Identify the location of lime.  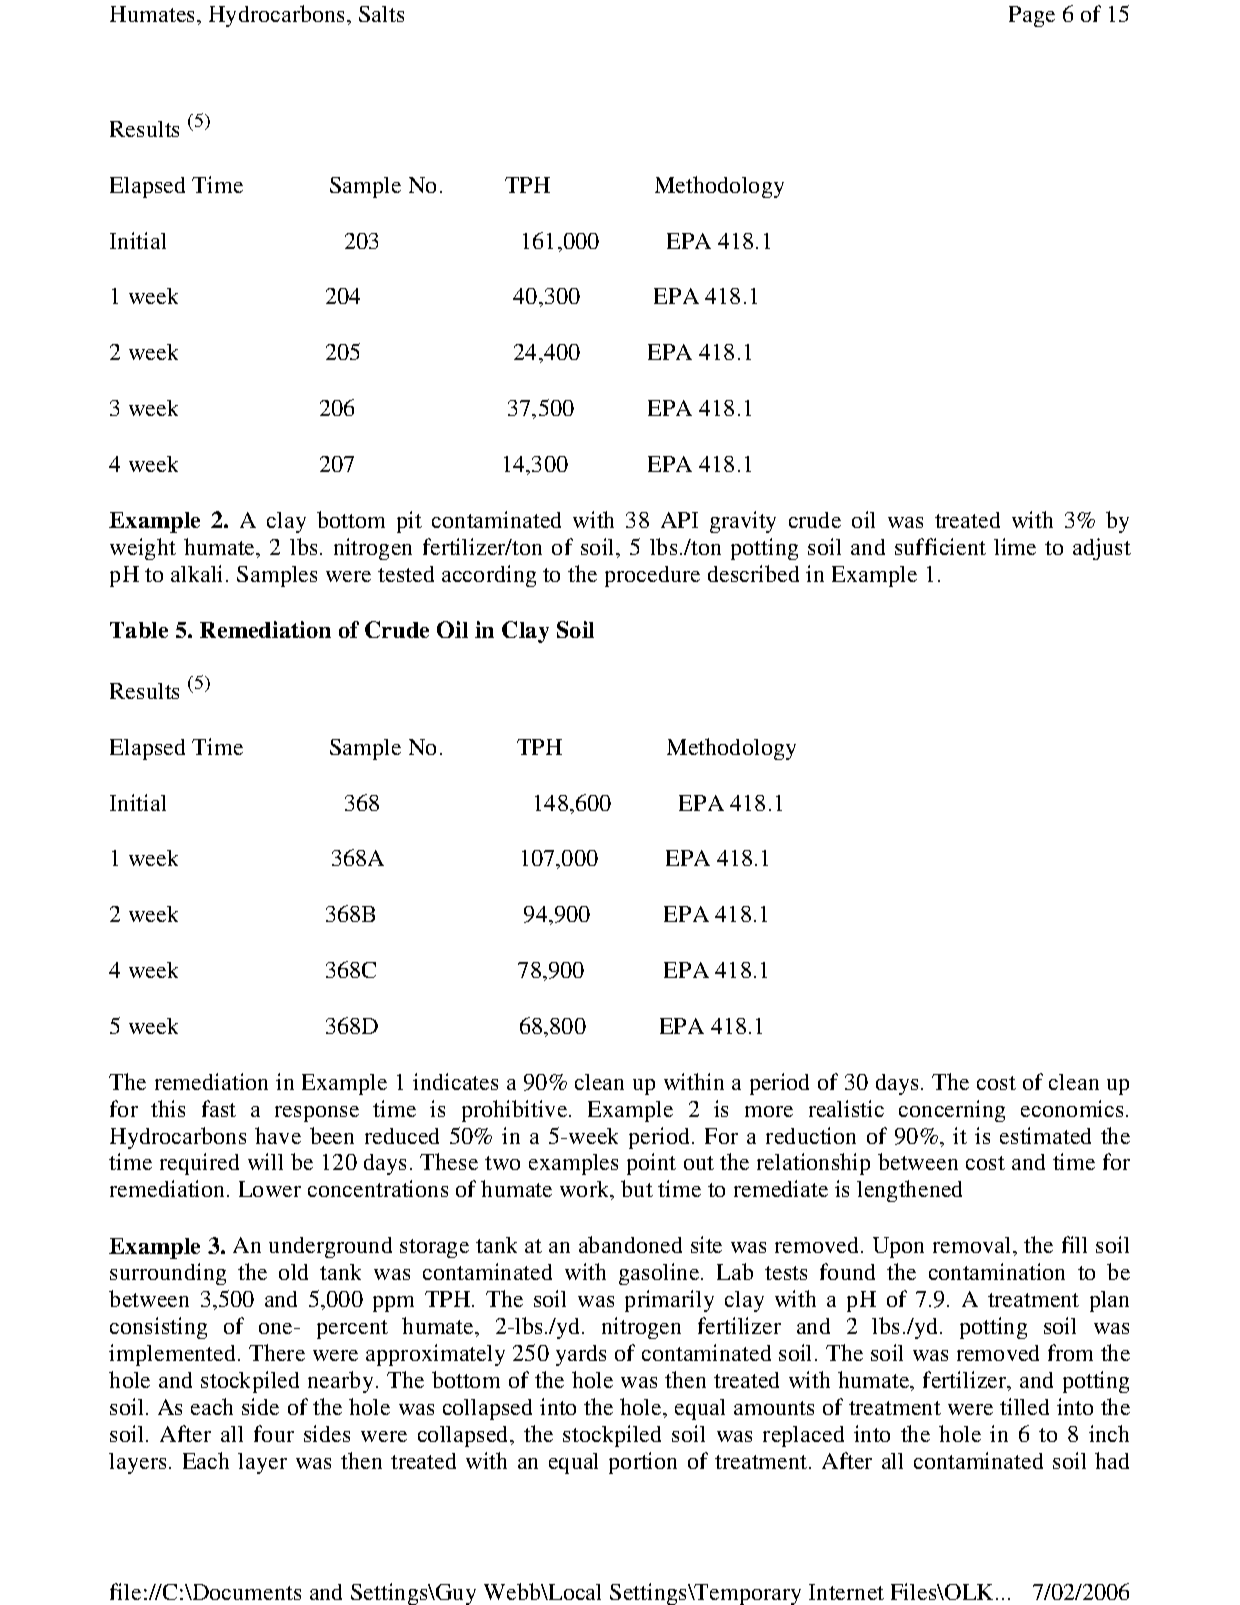
(1015, 546).
